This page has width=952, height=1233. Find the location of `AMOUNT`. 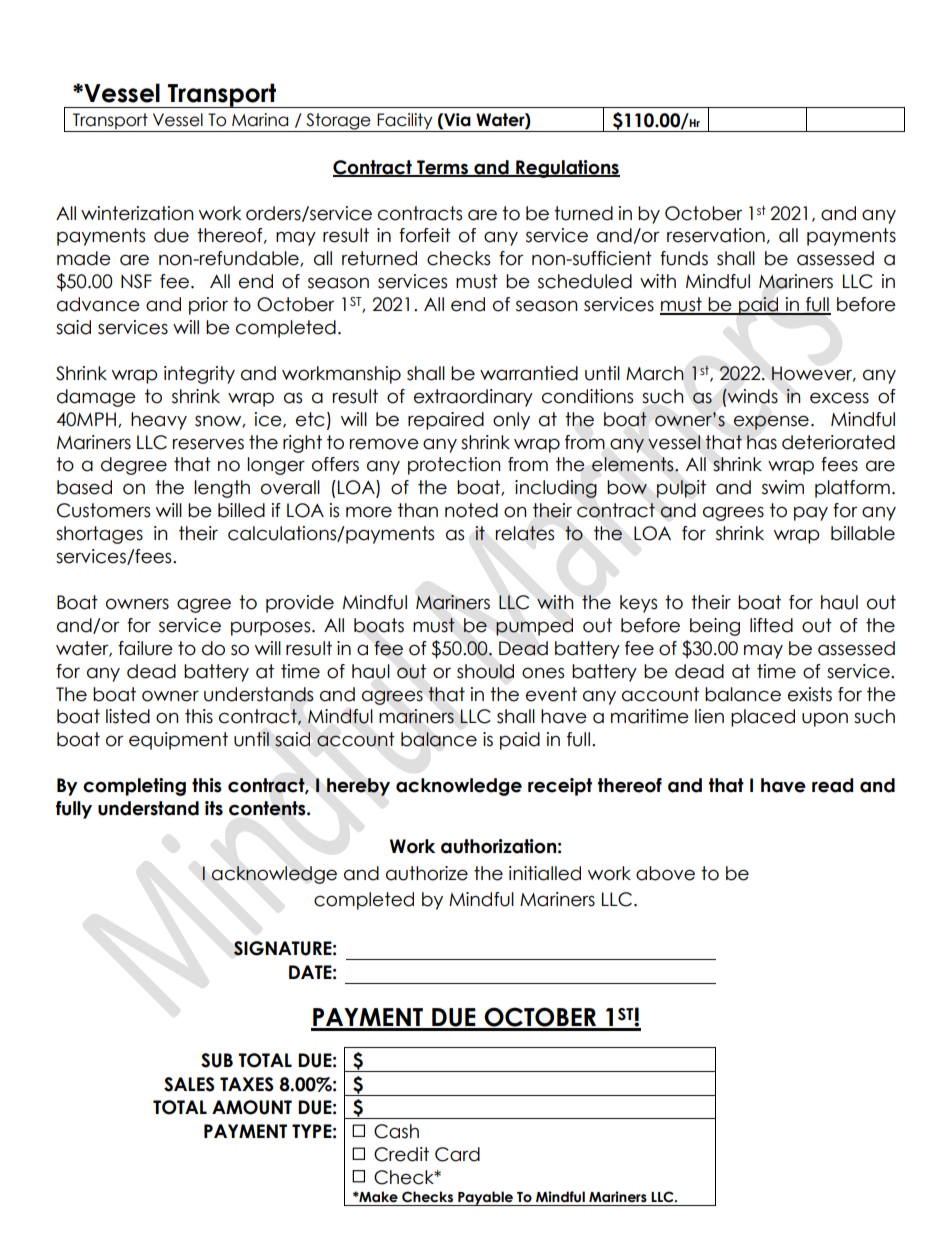

AMOUNT is located at coordinates (252, 1107).
